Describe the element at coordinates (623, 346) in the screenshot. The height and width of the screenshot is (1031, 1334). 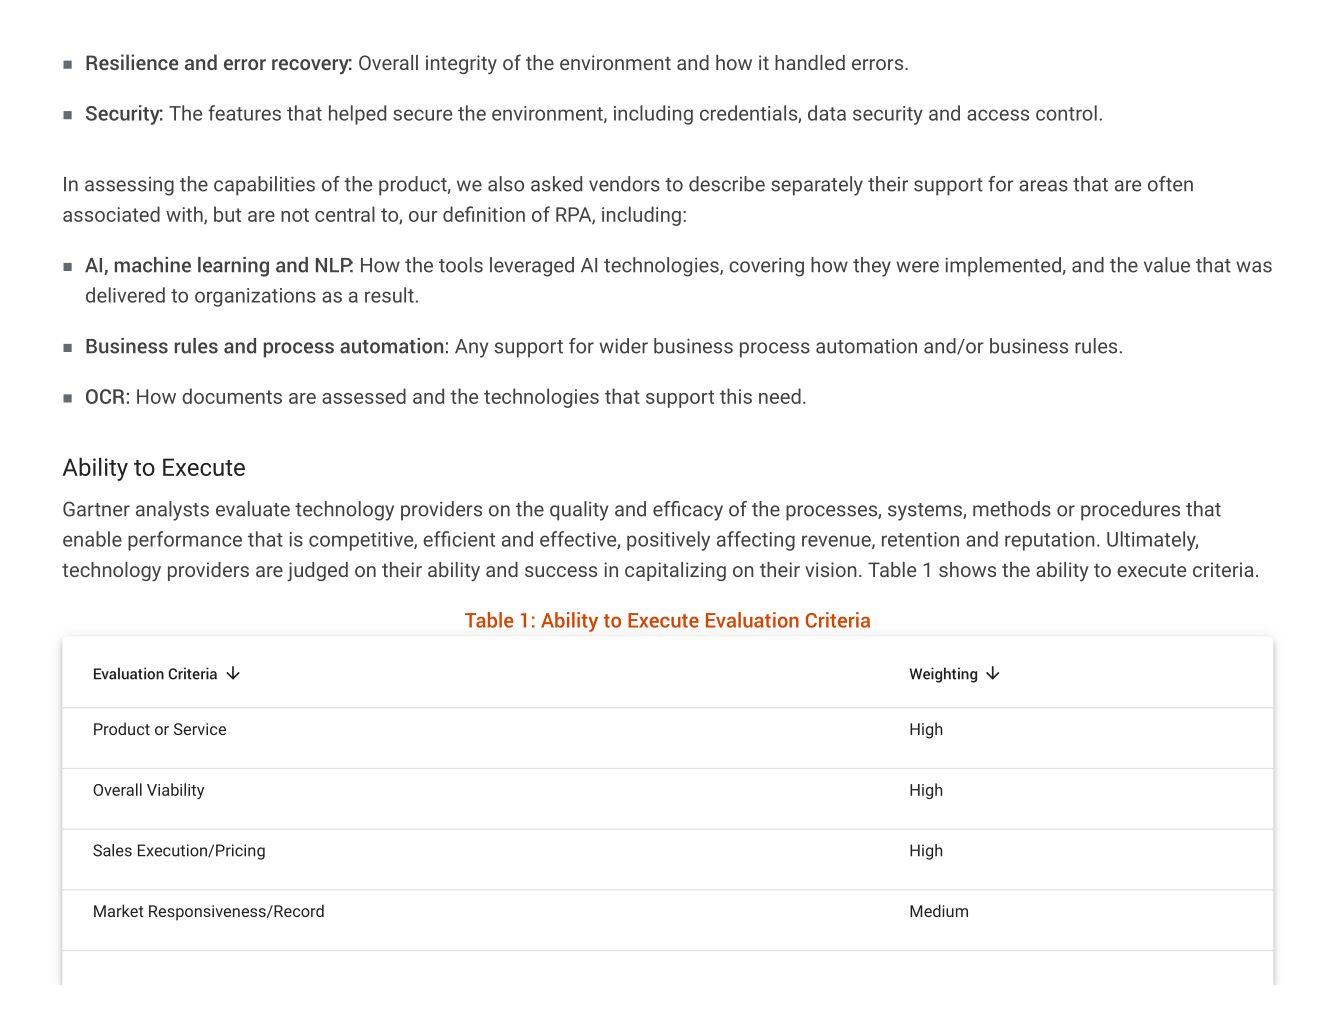
I see `wider` at that location.
